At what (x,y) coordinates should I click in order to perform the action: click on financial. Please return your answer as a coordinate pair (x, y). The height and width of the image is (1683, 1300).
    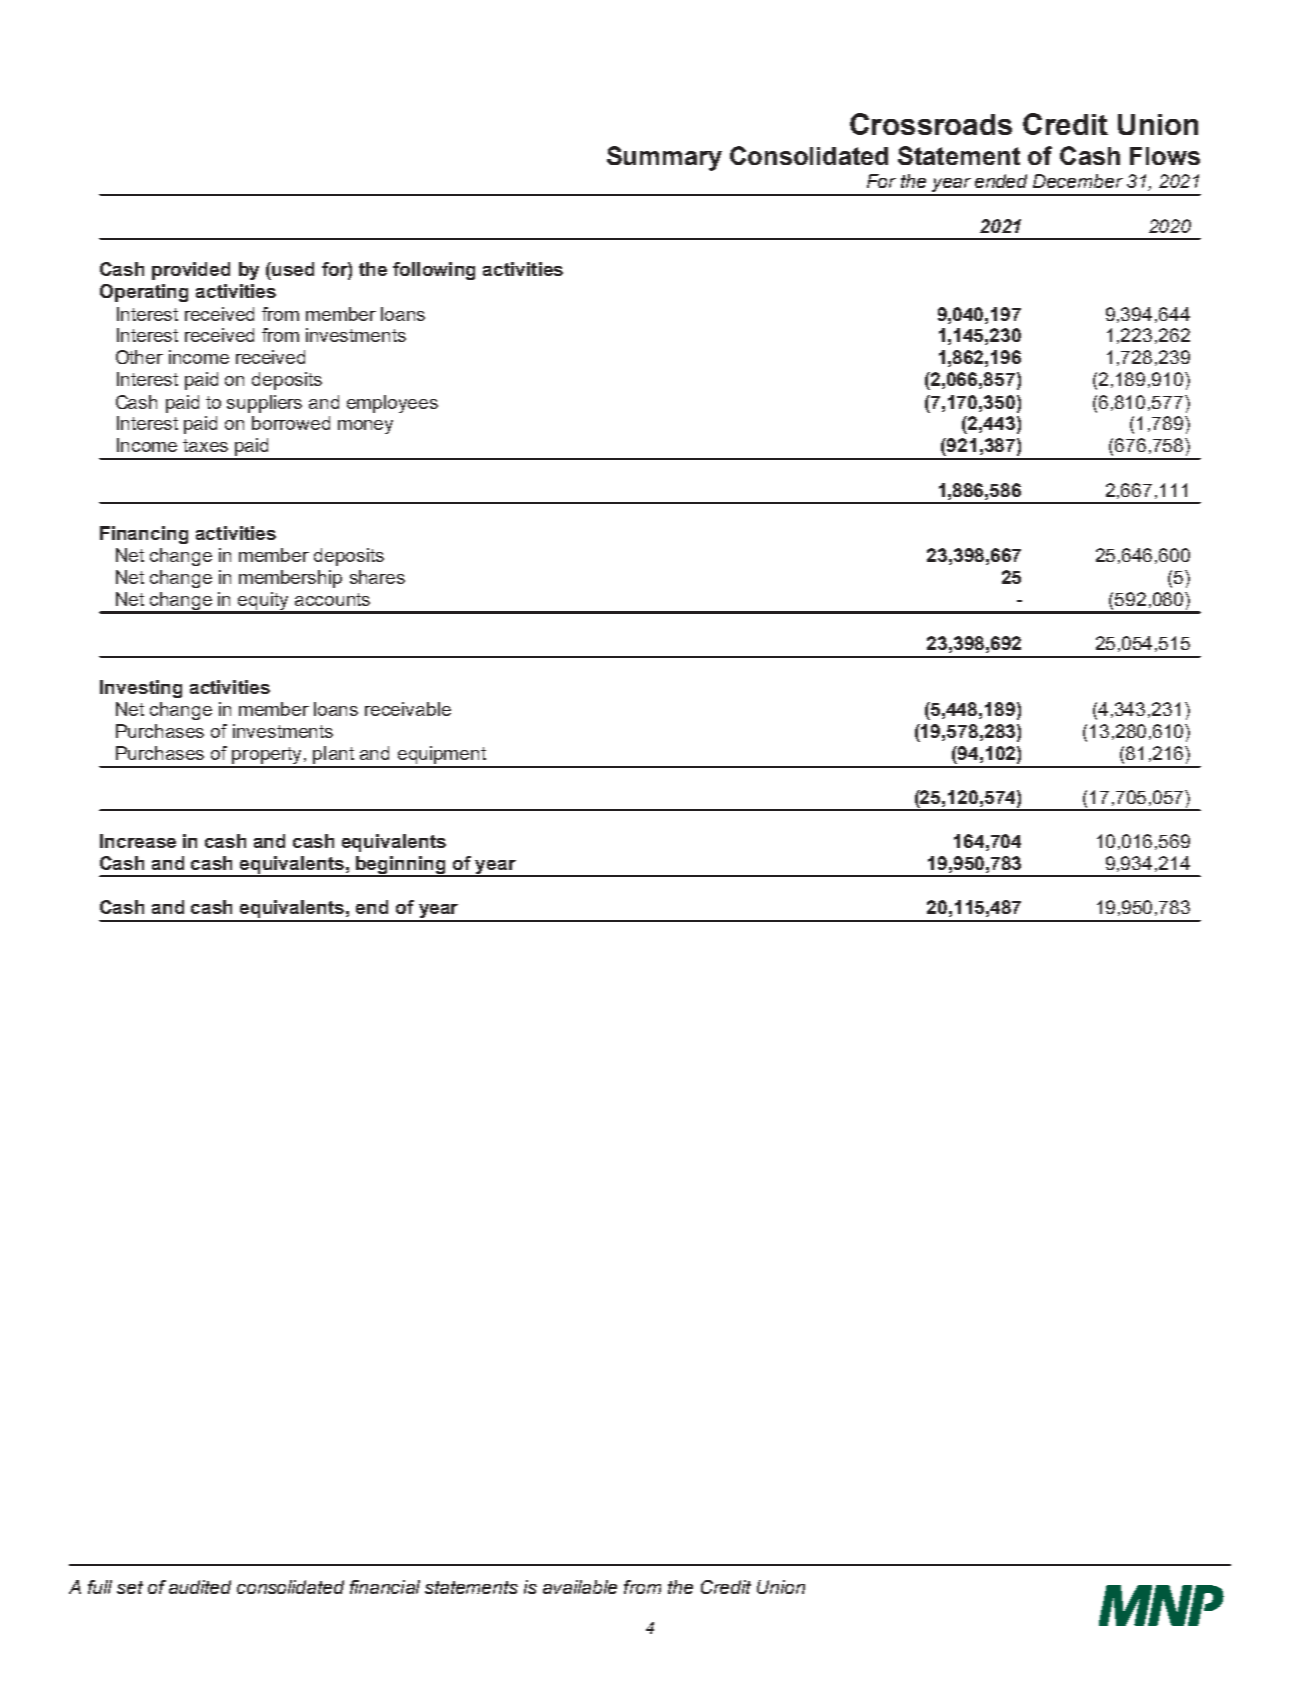
    Looking at the image, I should click on (385, 1587).
